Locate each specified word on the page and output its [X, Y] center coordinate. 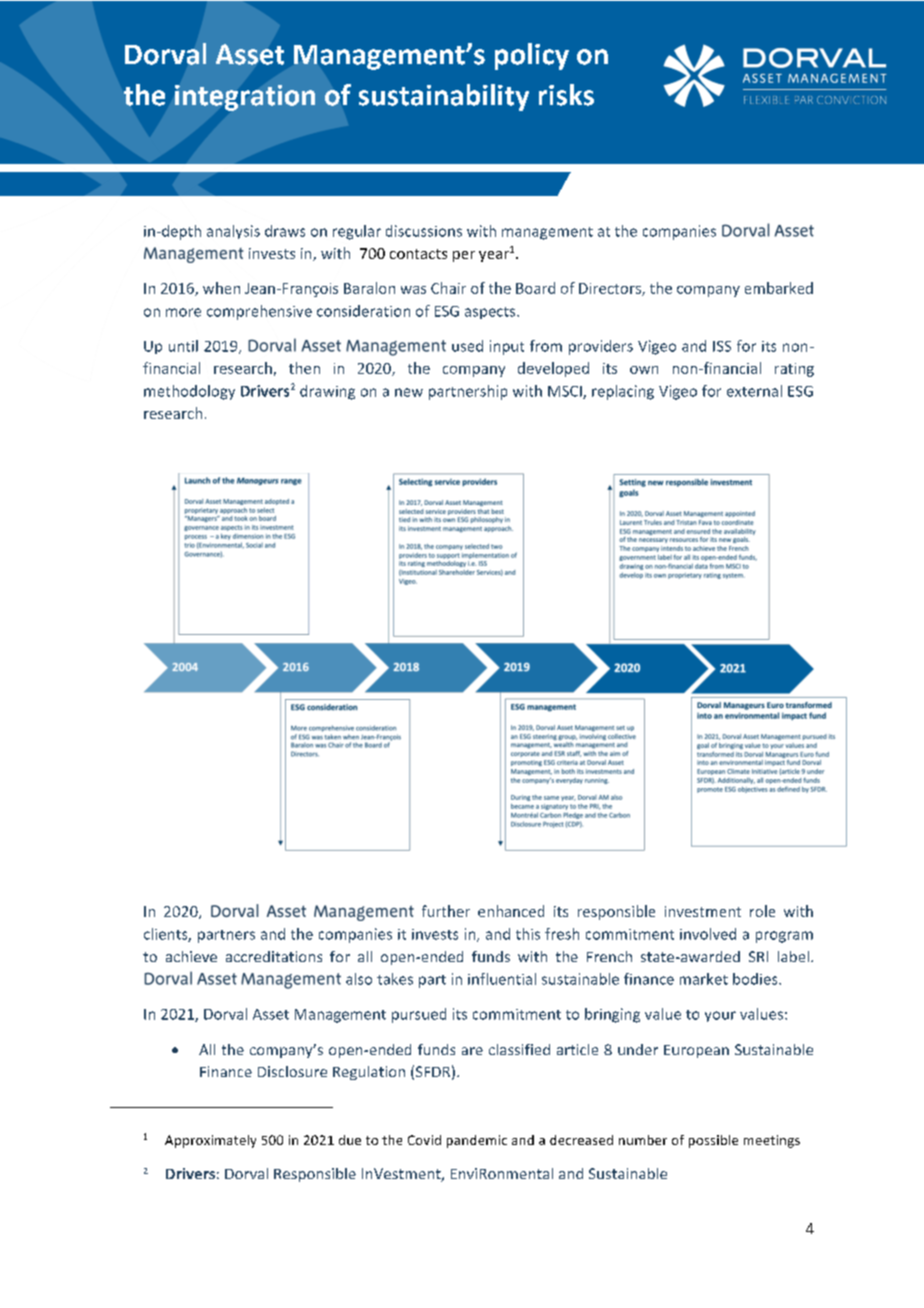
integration [245, 98]
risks [566, 95]
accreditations [274, 956]
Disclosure [292, 1071]
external [754, 391]
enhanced [511, 911]
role [762, 911]
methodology [189, 392]
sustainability [444, 97]
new [409, 392]
